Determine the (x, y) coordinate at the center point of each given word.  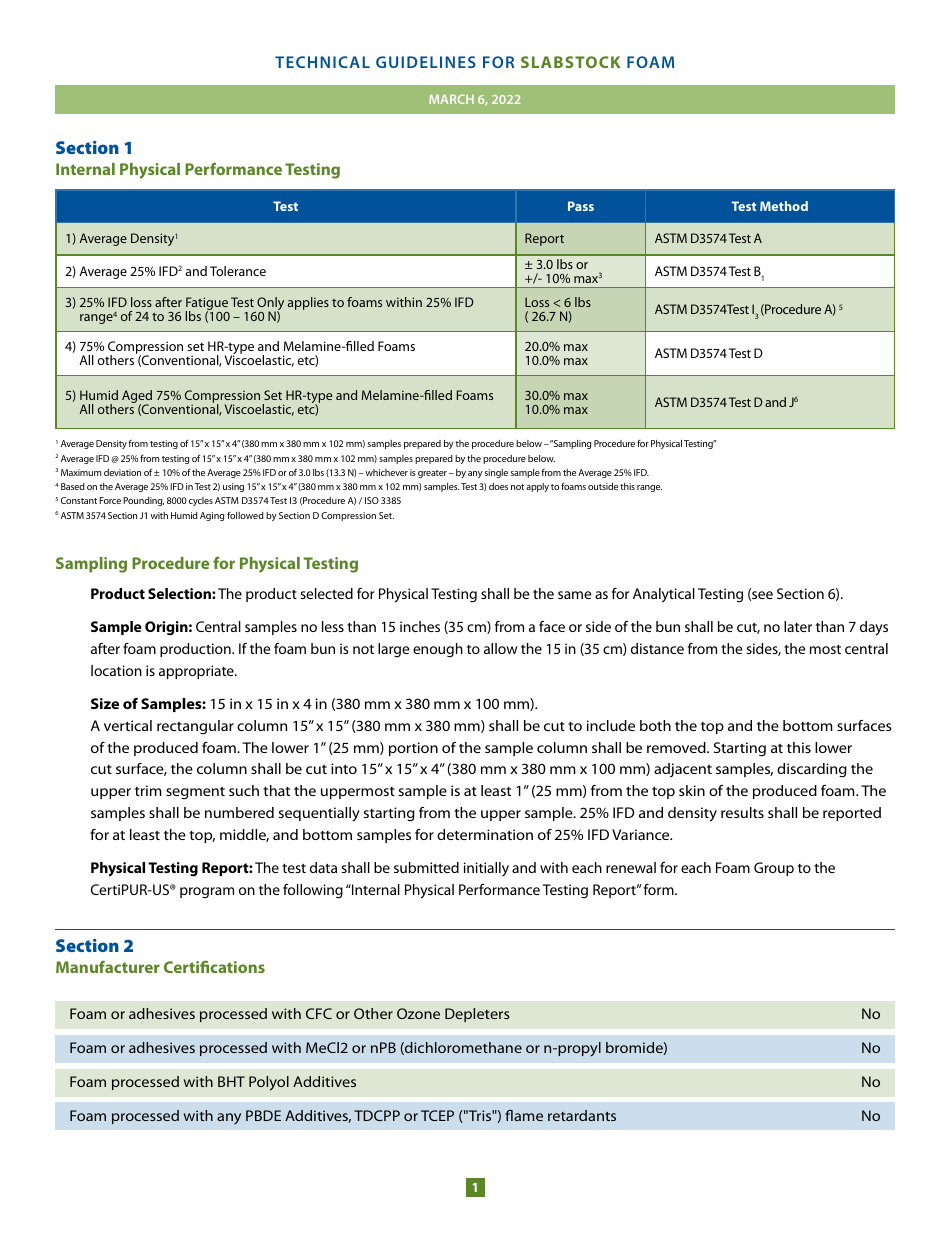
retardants (582, 1115)
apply (537, 487)
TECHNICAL (322, 62)
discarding (812, 770)
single (496, 473)
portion (413, 749)
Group (774, 869)
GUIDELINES (426, 62)
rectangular (195, 727)
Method (784, 206)
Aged (137, 398)
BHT (231, 1081)
